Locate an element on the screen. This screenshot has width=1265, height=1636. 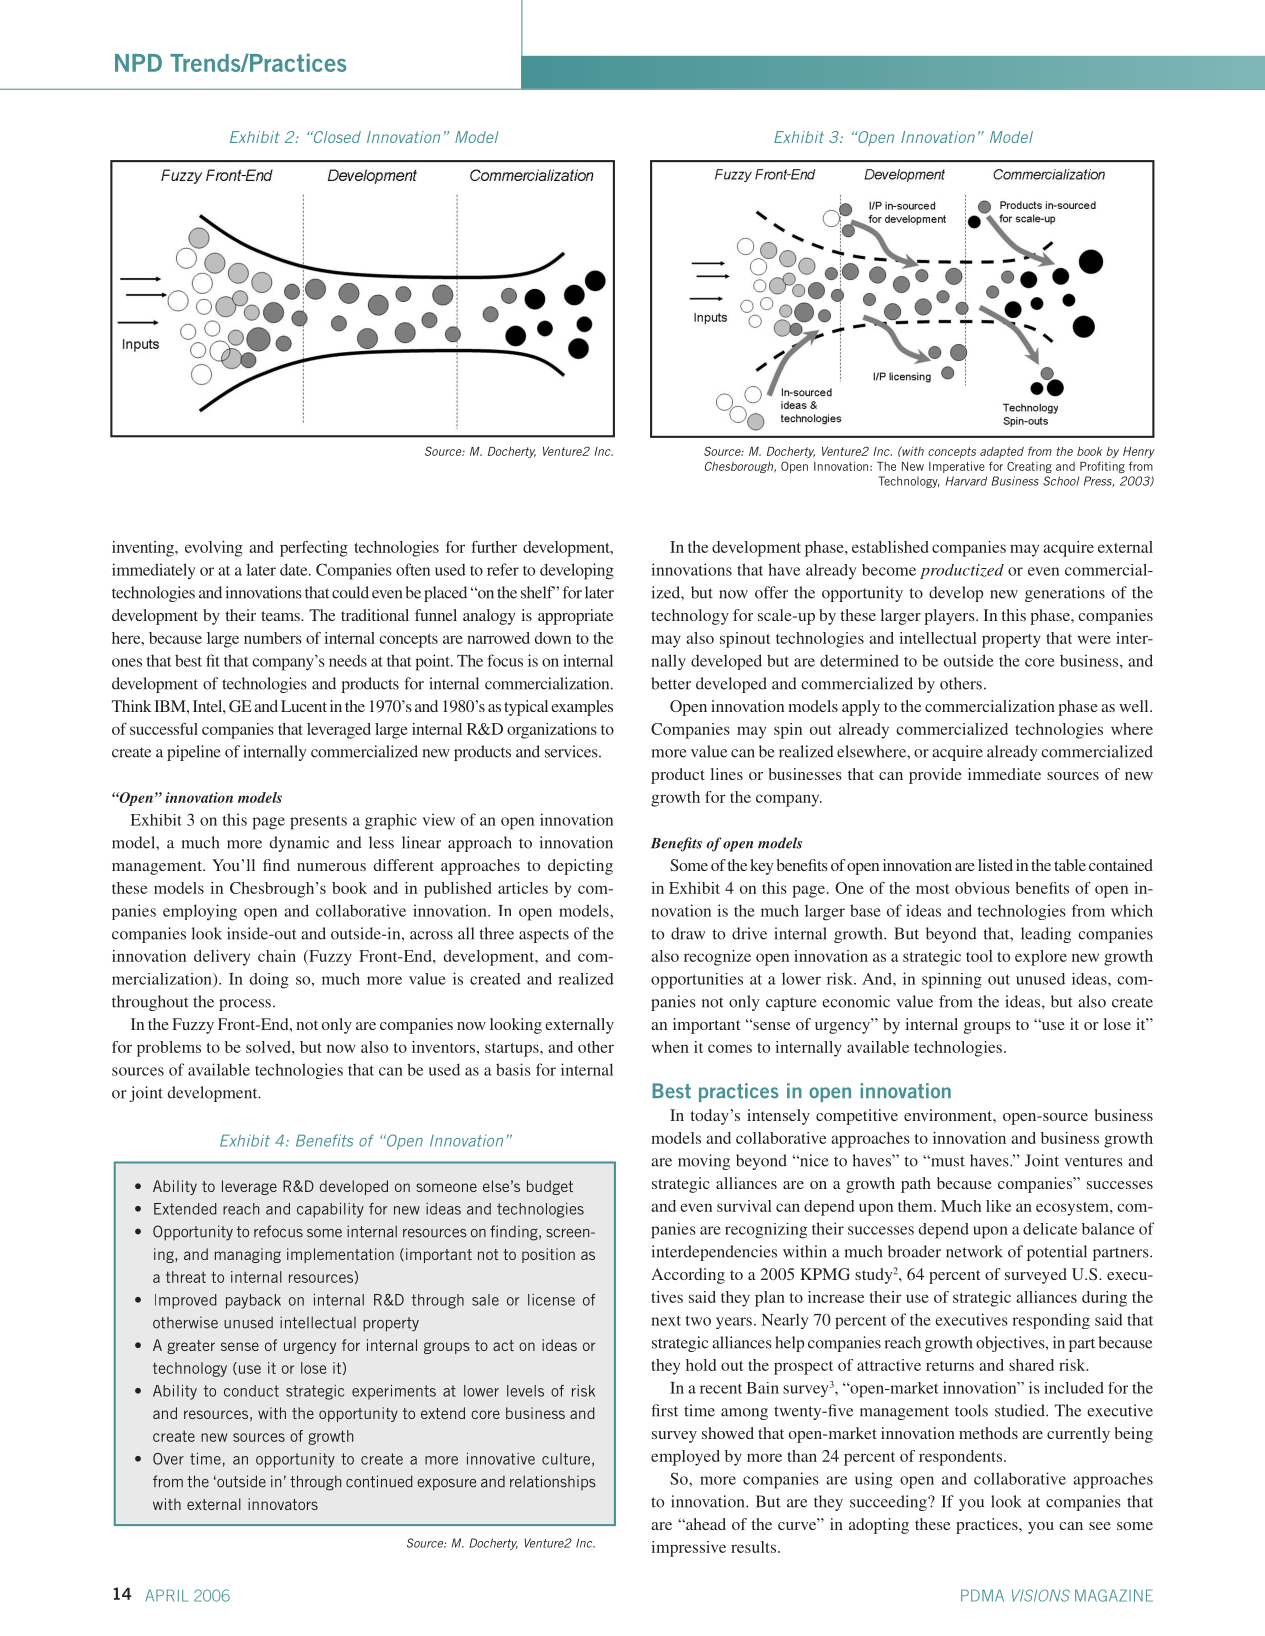
Imperative is located at coordinates (957, 467).
